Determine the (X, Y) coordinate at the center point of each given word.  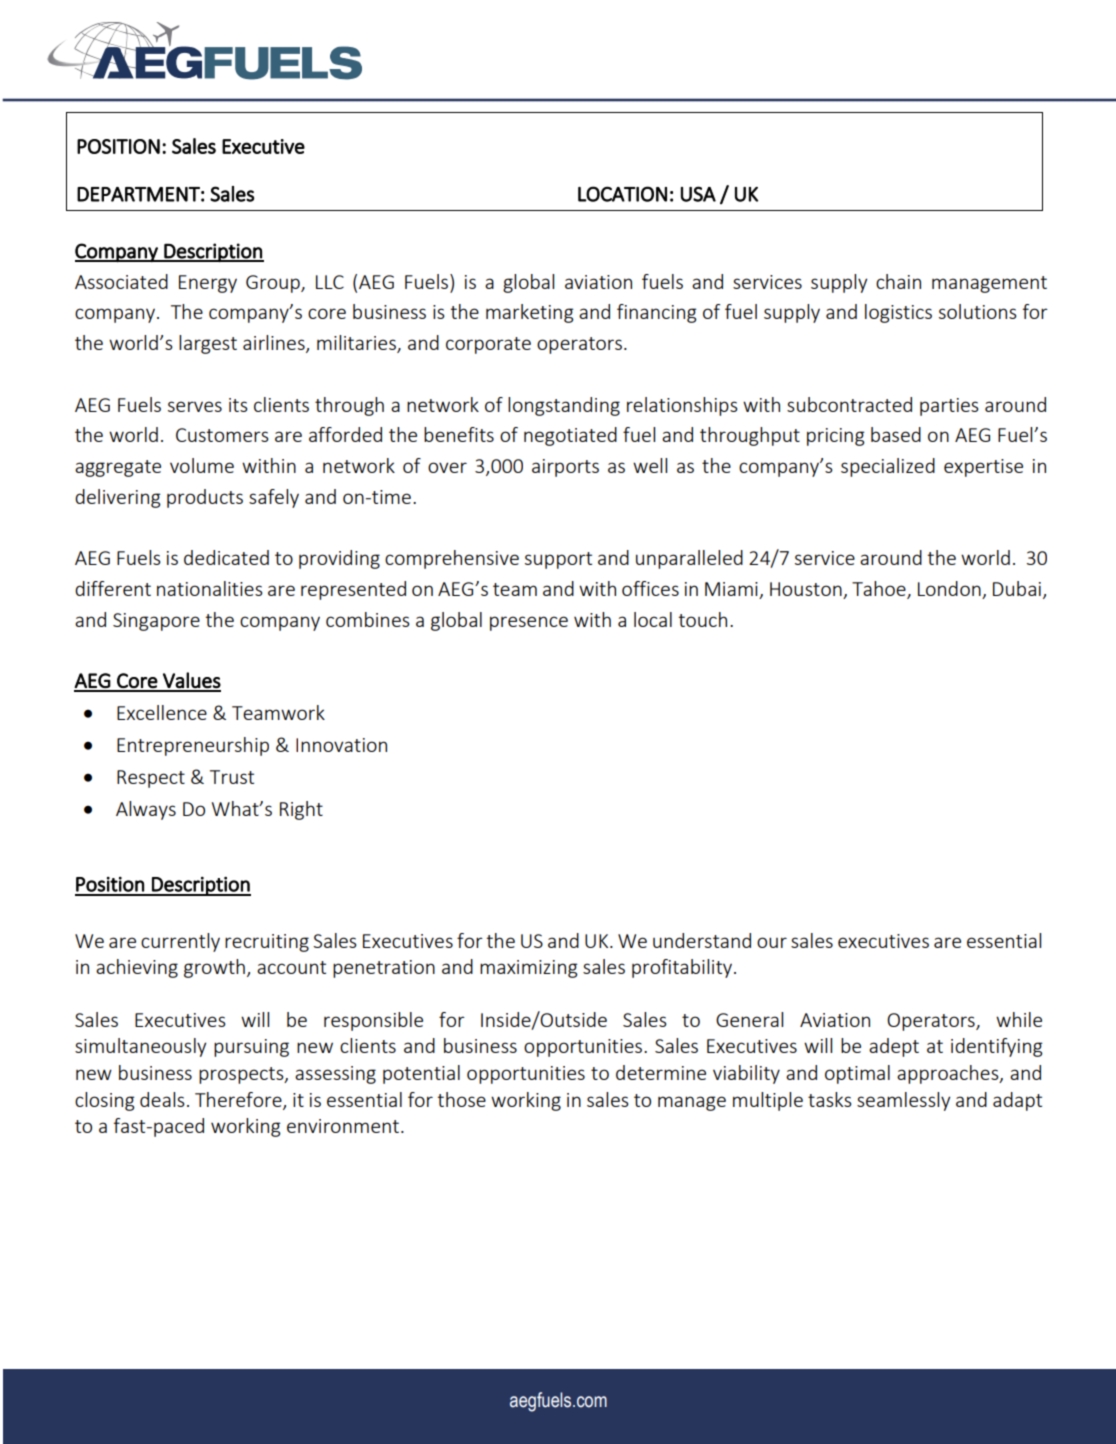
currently (180, 942)
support (558, 560)
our (772, 942)
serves (195, 406)
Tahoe (880, 590)
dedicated (226, 557)
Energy (208, 284)
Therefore (239, 1100)
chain (898, 281)
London (950, 590)
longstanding (564, 406)
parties (949, 407)
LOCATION (622, 194)
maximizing (529, 969)
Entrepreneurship (193, 746)
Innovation (341, 745)
